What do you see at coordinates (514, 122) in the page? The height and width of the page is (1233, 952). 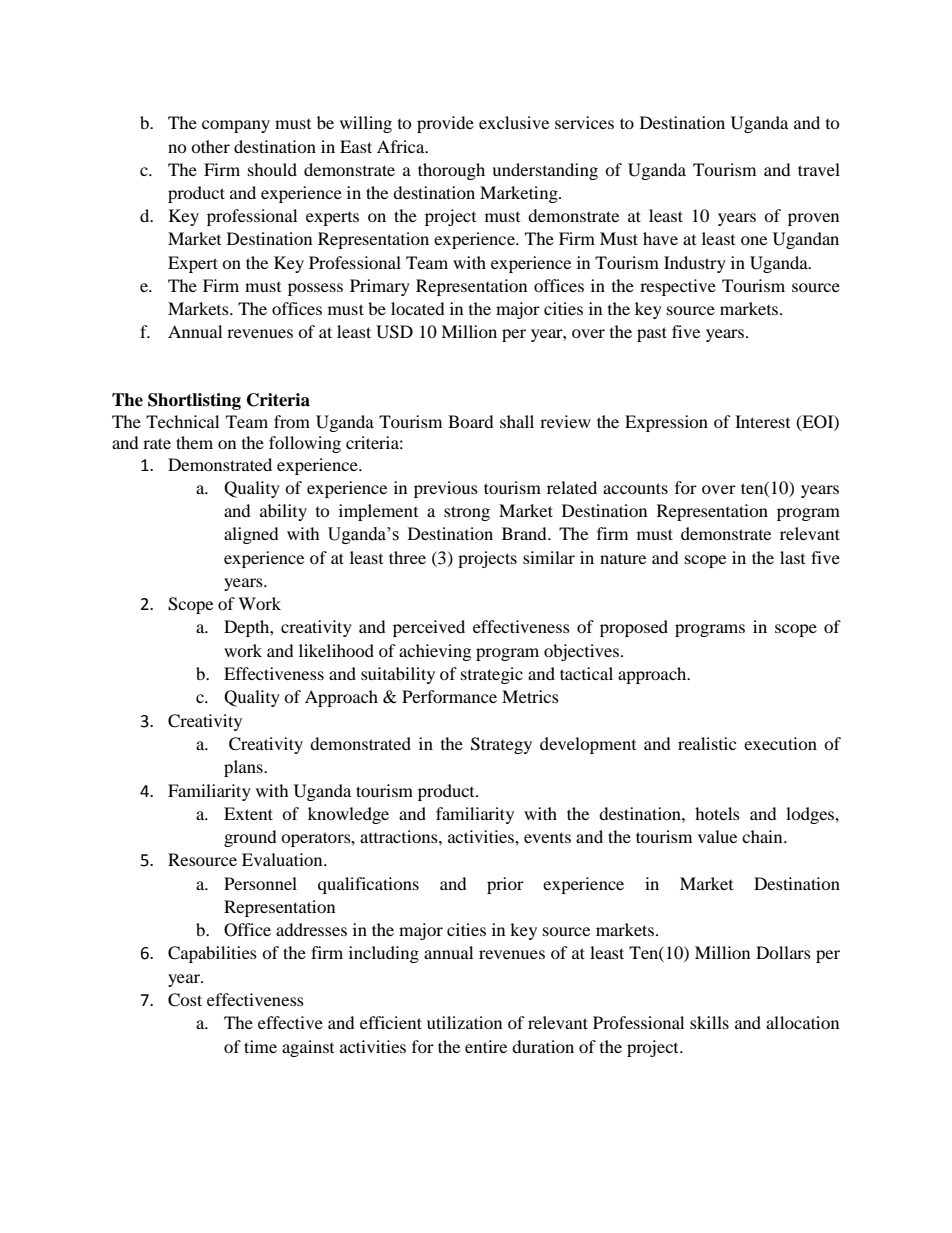 I see `exclusive` at bounding box center [514, 122].
